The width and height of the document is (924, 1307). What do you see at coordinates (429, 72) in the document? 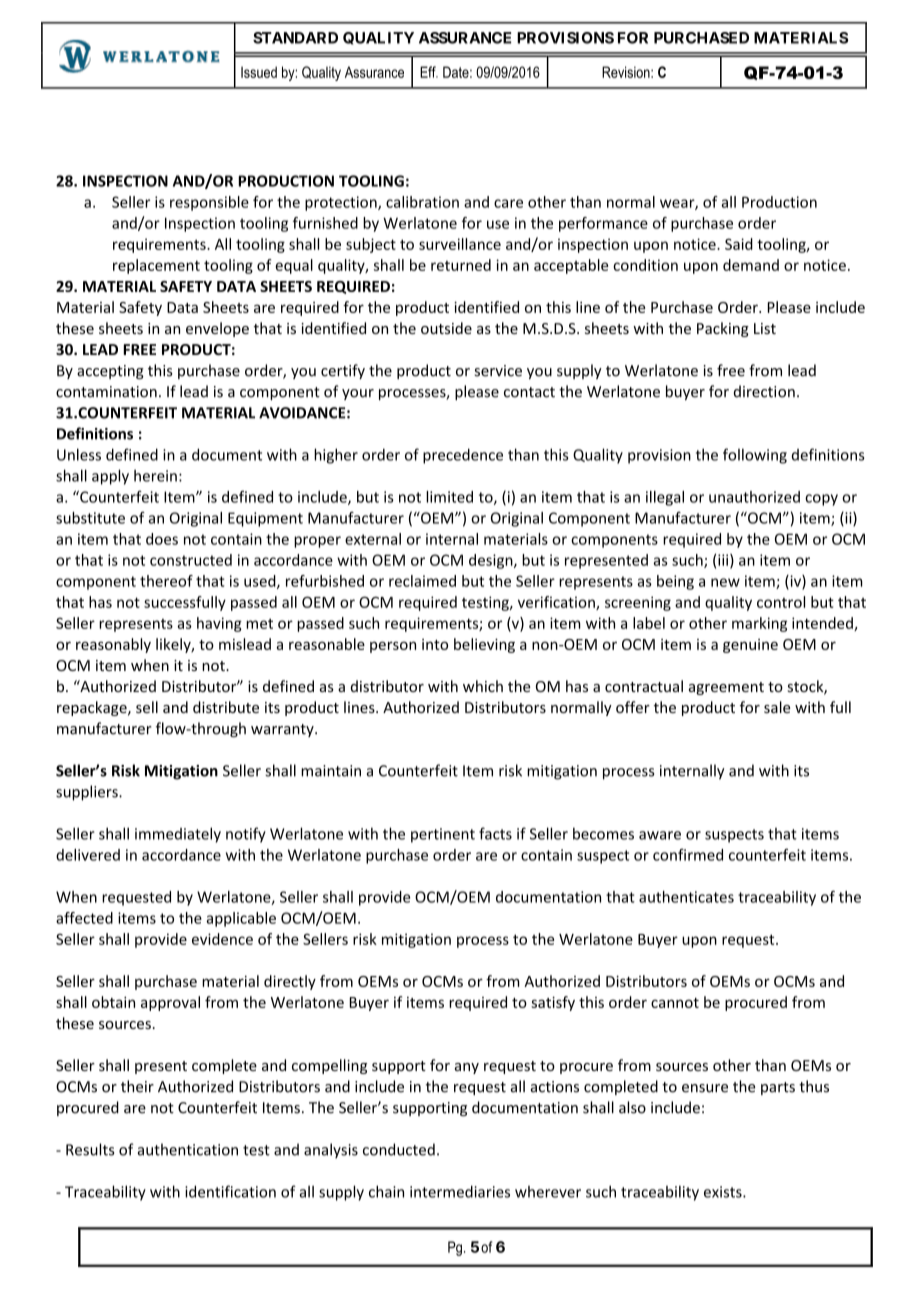
I see `Eff` at bounding box center [429, 72].
